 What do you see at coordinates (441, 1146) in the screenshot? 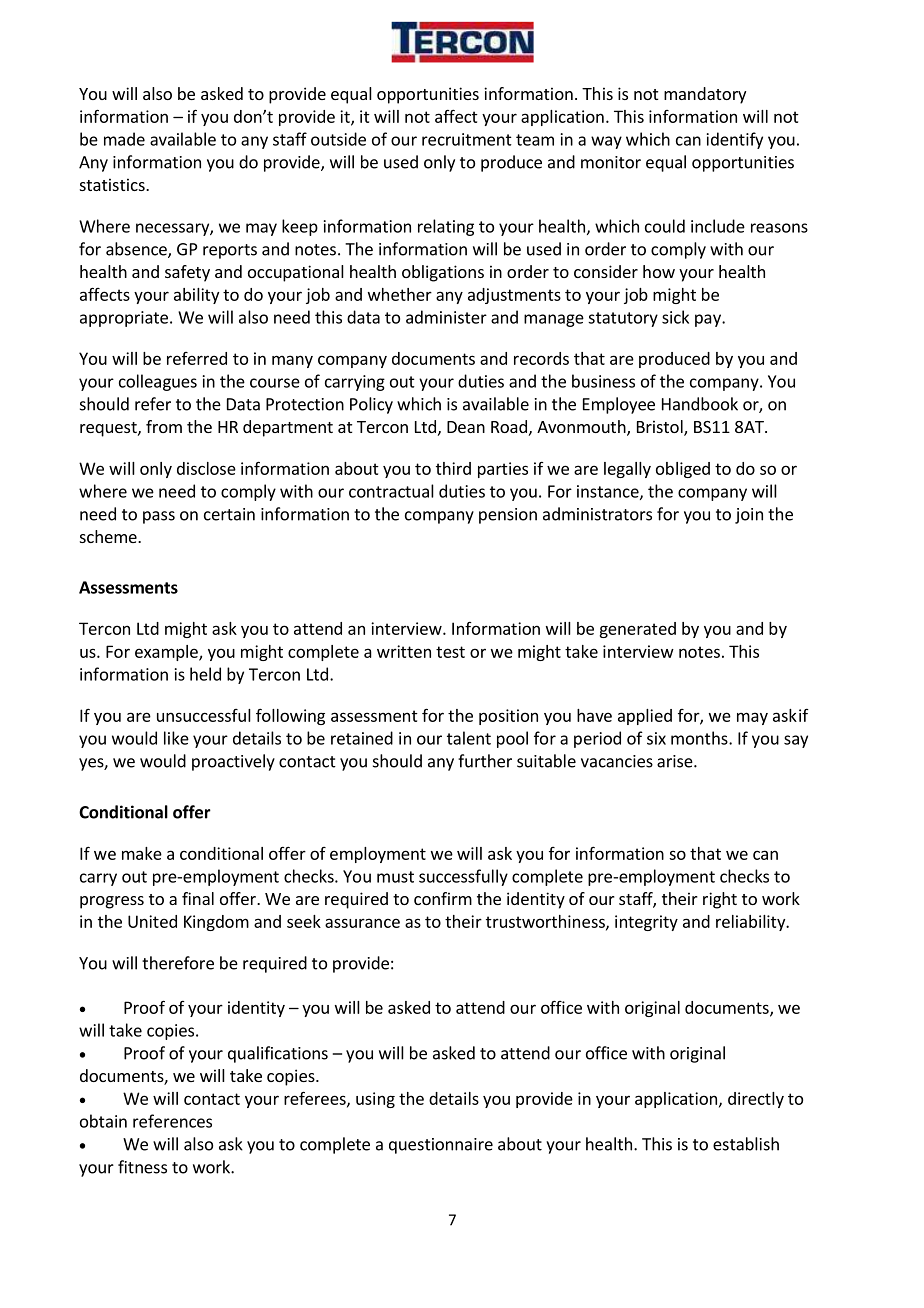
I see `questionnaire` at bounding box center [441, 1146].
